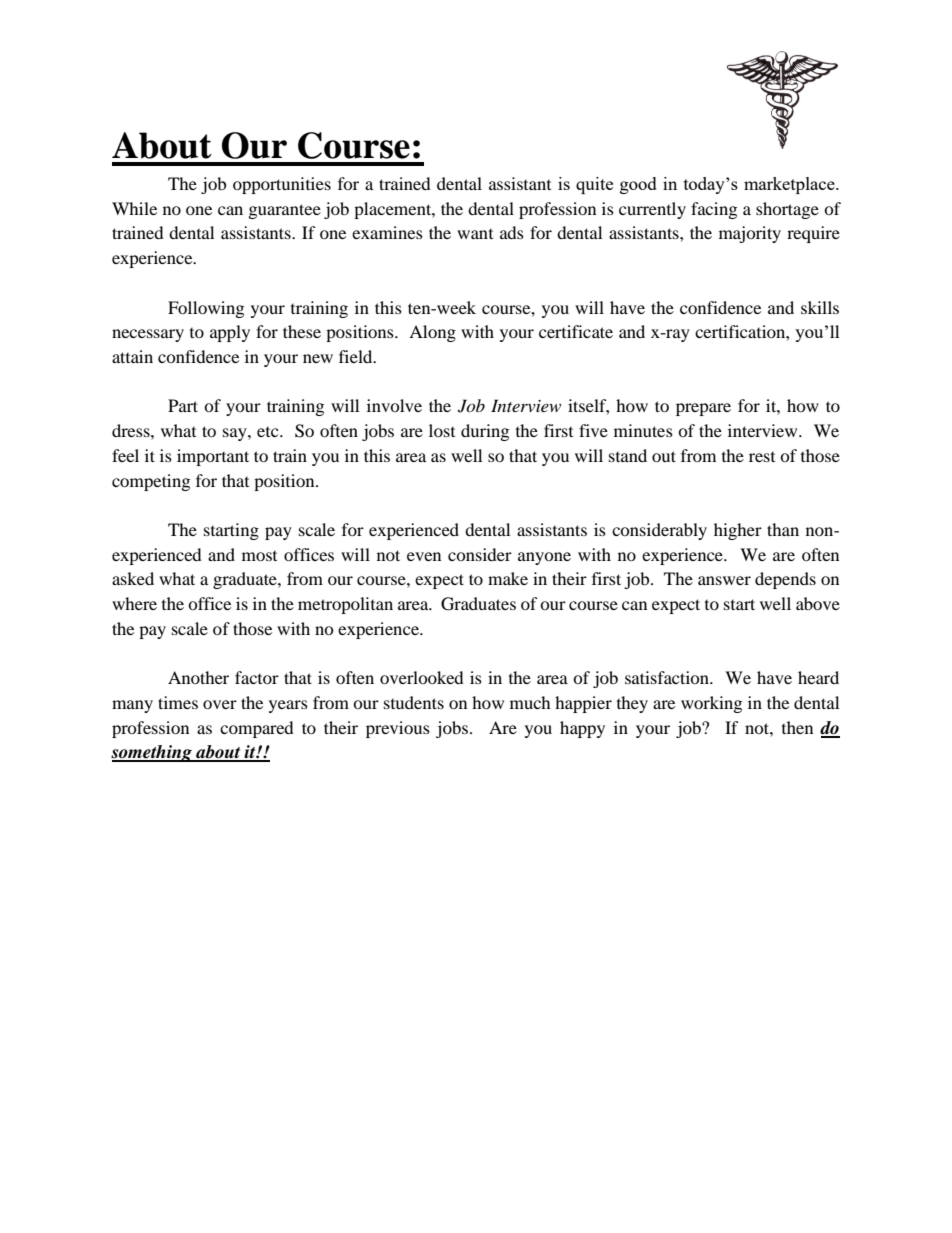 The width and height of the image is (952, 1233). What do you see at coordinates (797, 727) in the image?
I see `then` at bounding box center [797, 727].
